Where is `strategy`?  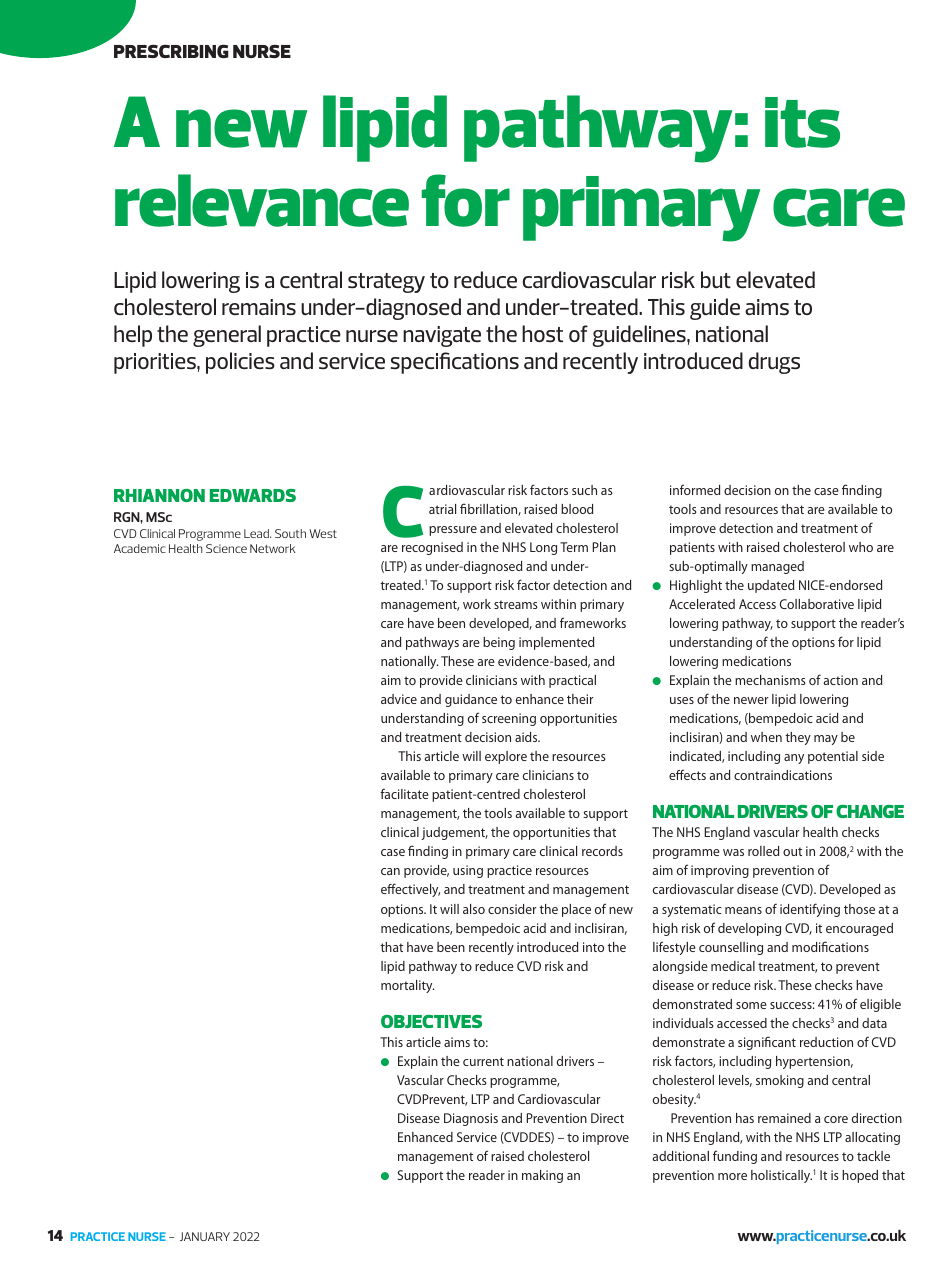
strategy is located at coordinates (386, 283).
